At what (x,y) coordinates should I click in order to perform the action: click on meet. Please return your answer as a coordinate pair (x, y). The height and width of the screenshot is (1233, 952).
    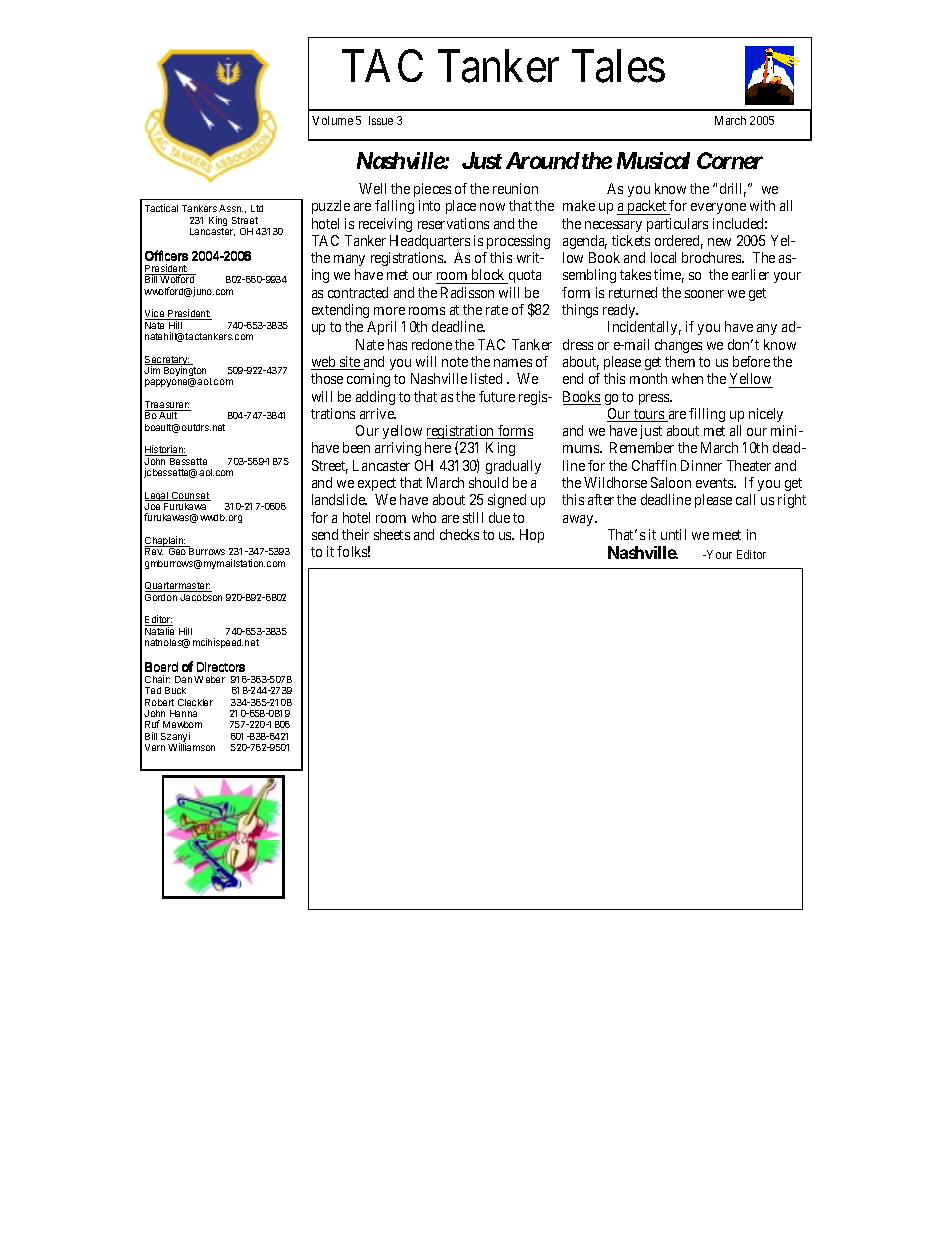
    Looking at the image, I should click on (727, 535).
